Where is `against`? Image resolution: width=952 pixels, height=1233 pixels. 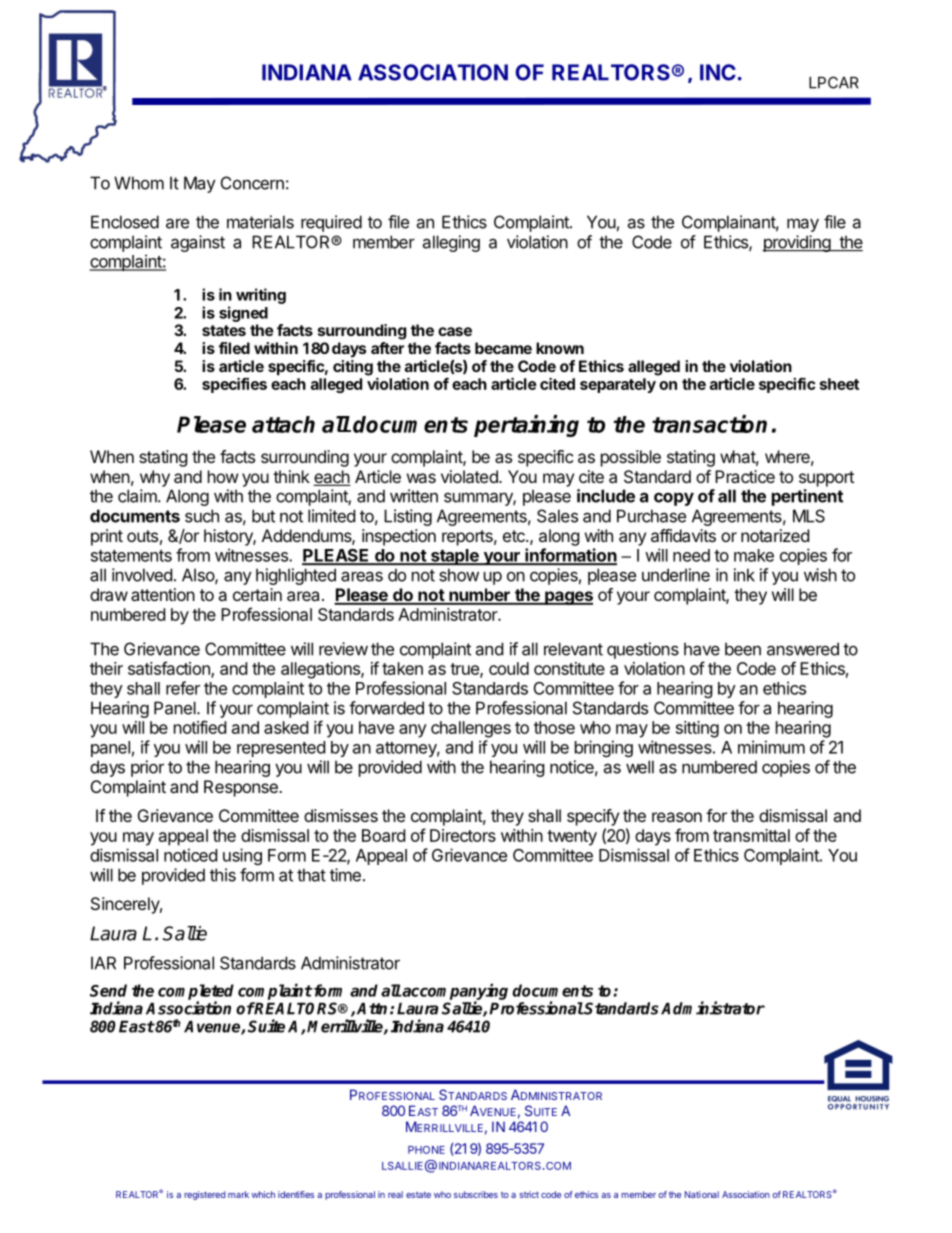
against is located at coordinates (198, 243).
